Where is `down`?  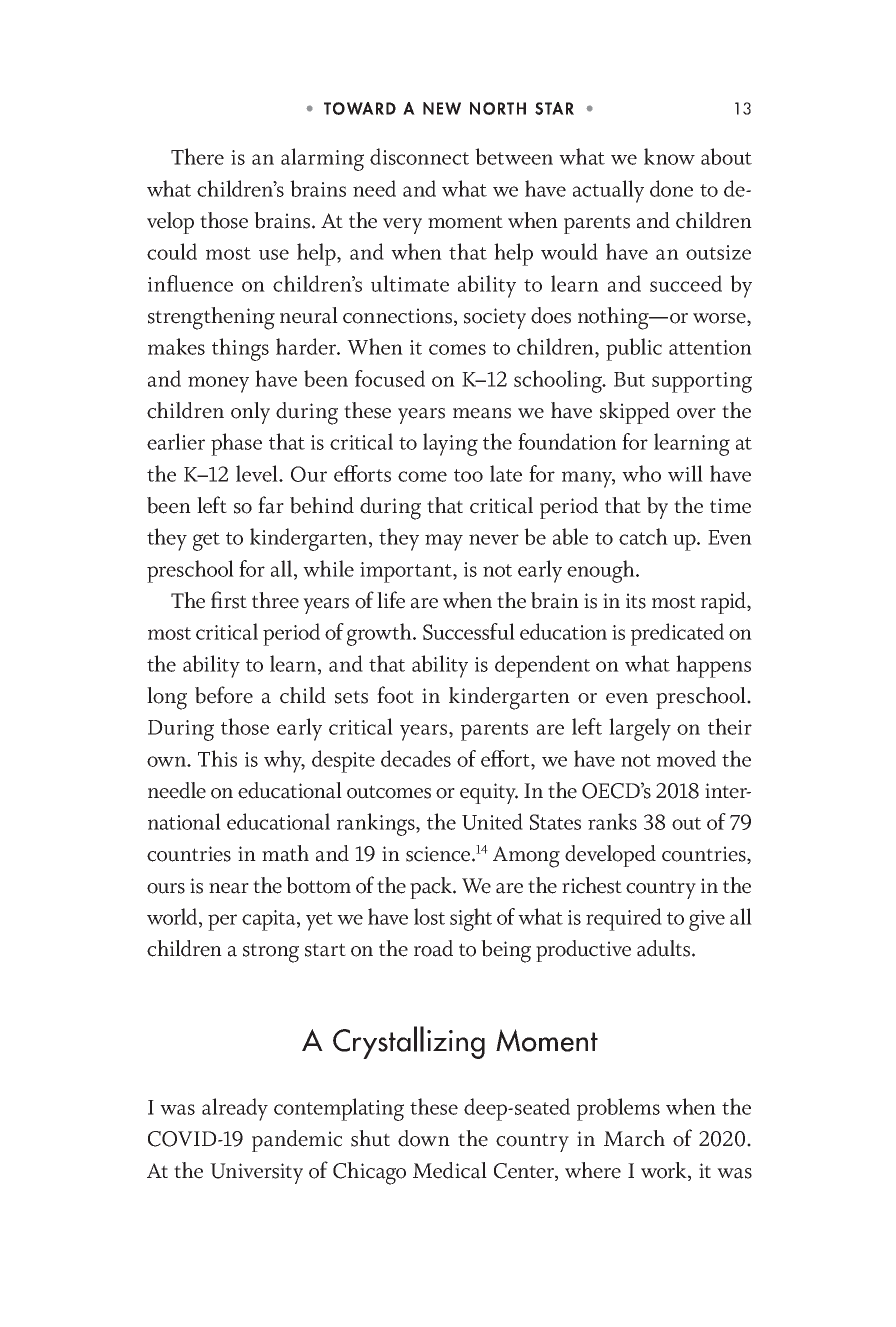
down is located at coordinates (424, 1138).
